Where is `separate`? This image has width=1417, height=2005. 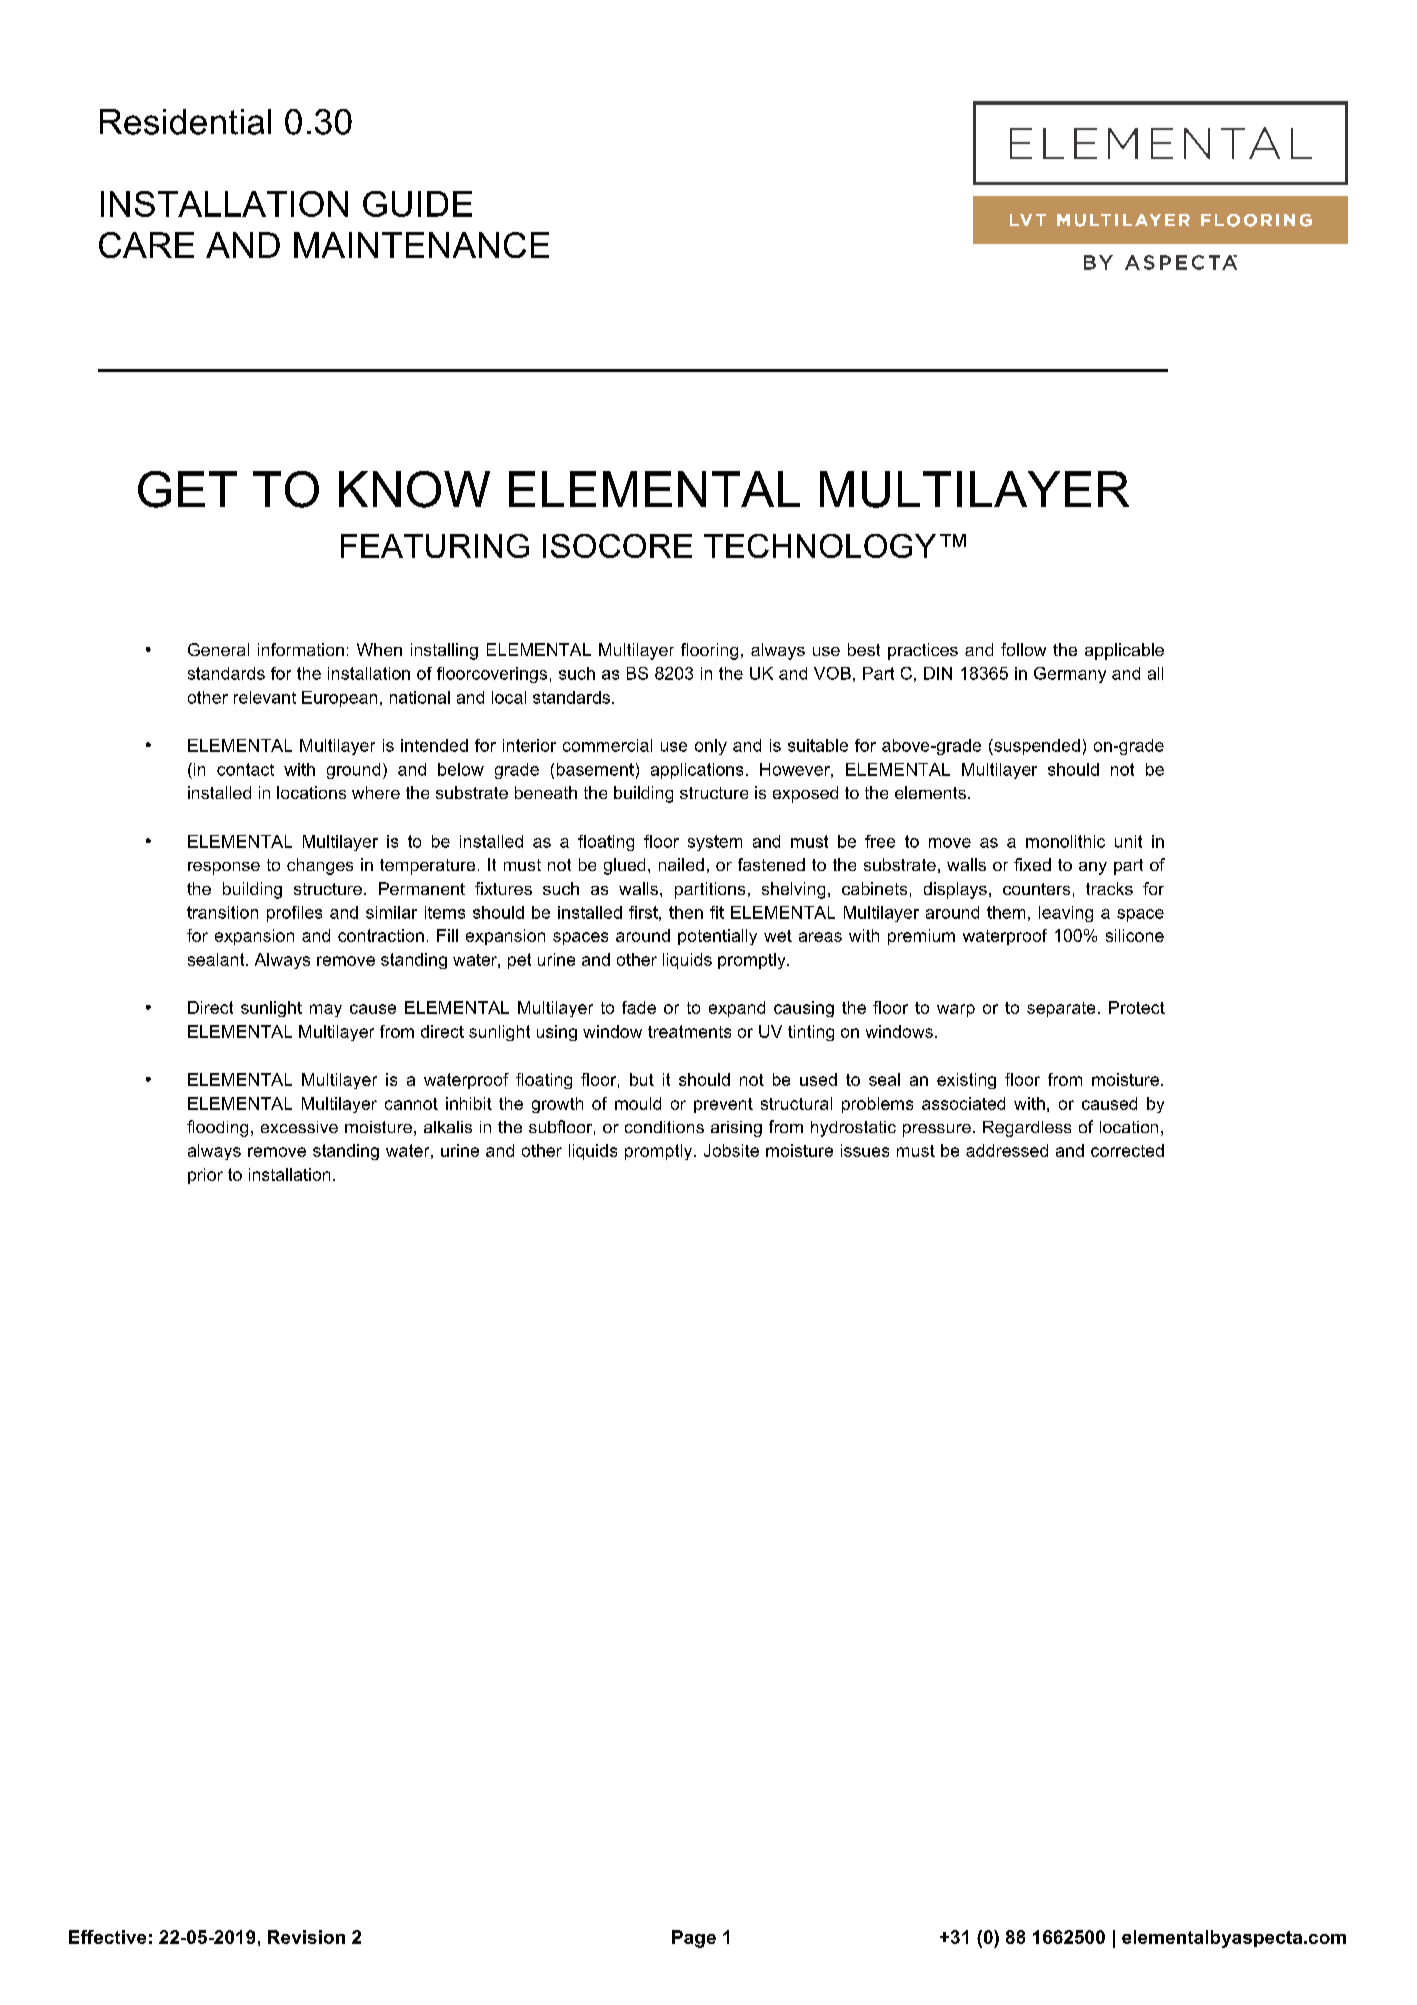 separate is located at coordinates (1061, 1009).
